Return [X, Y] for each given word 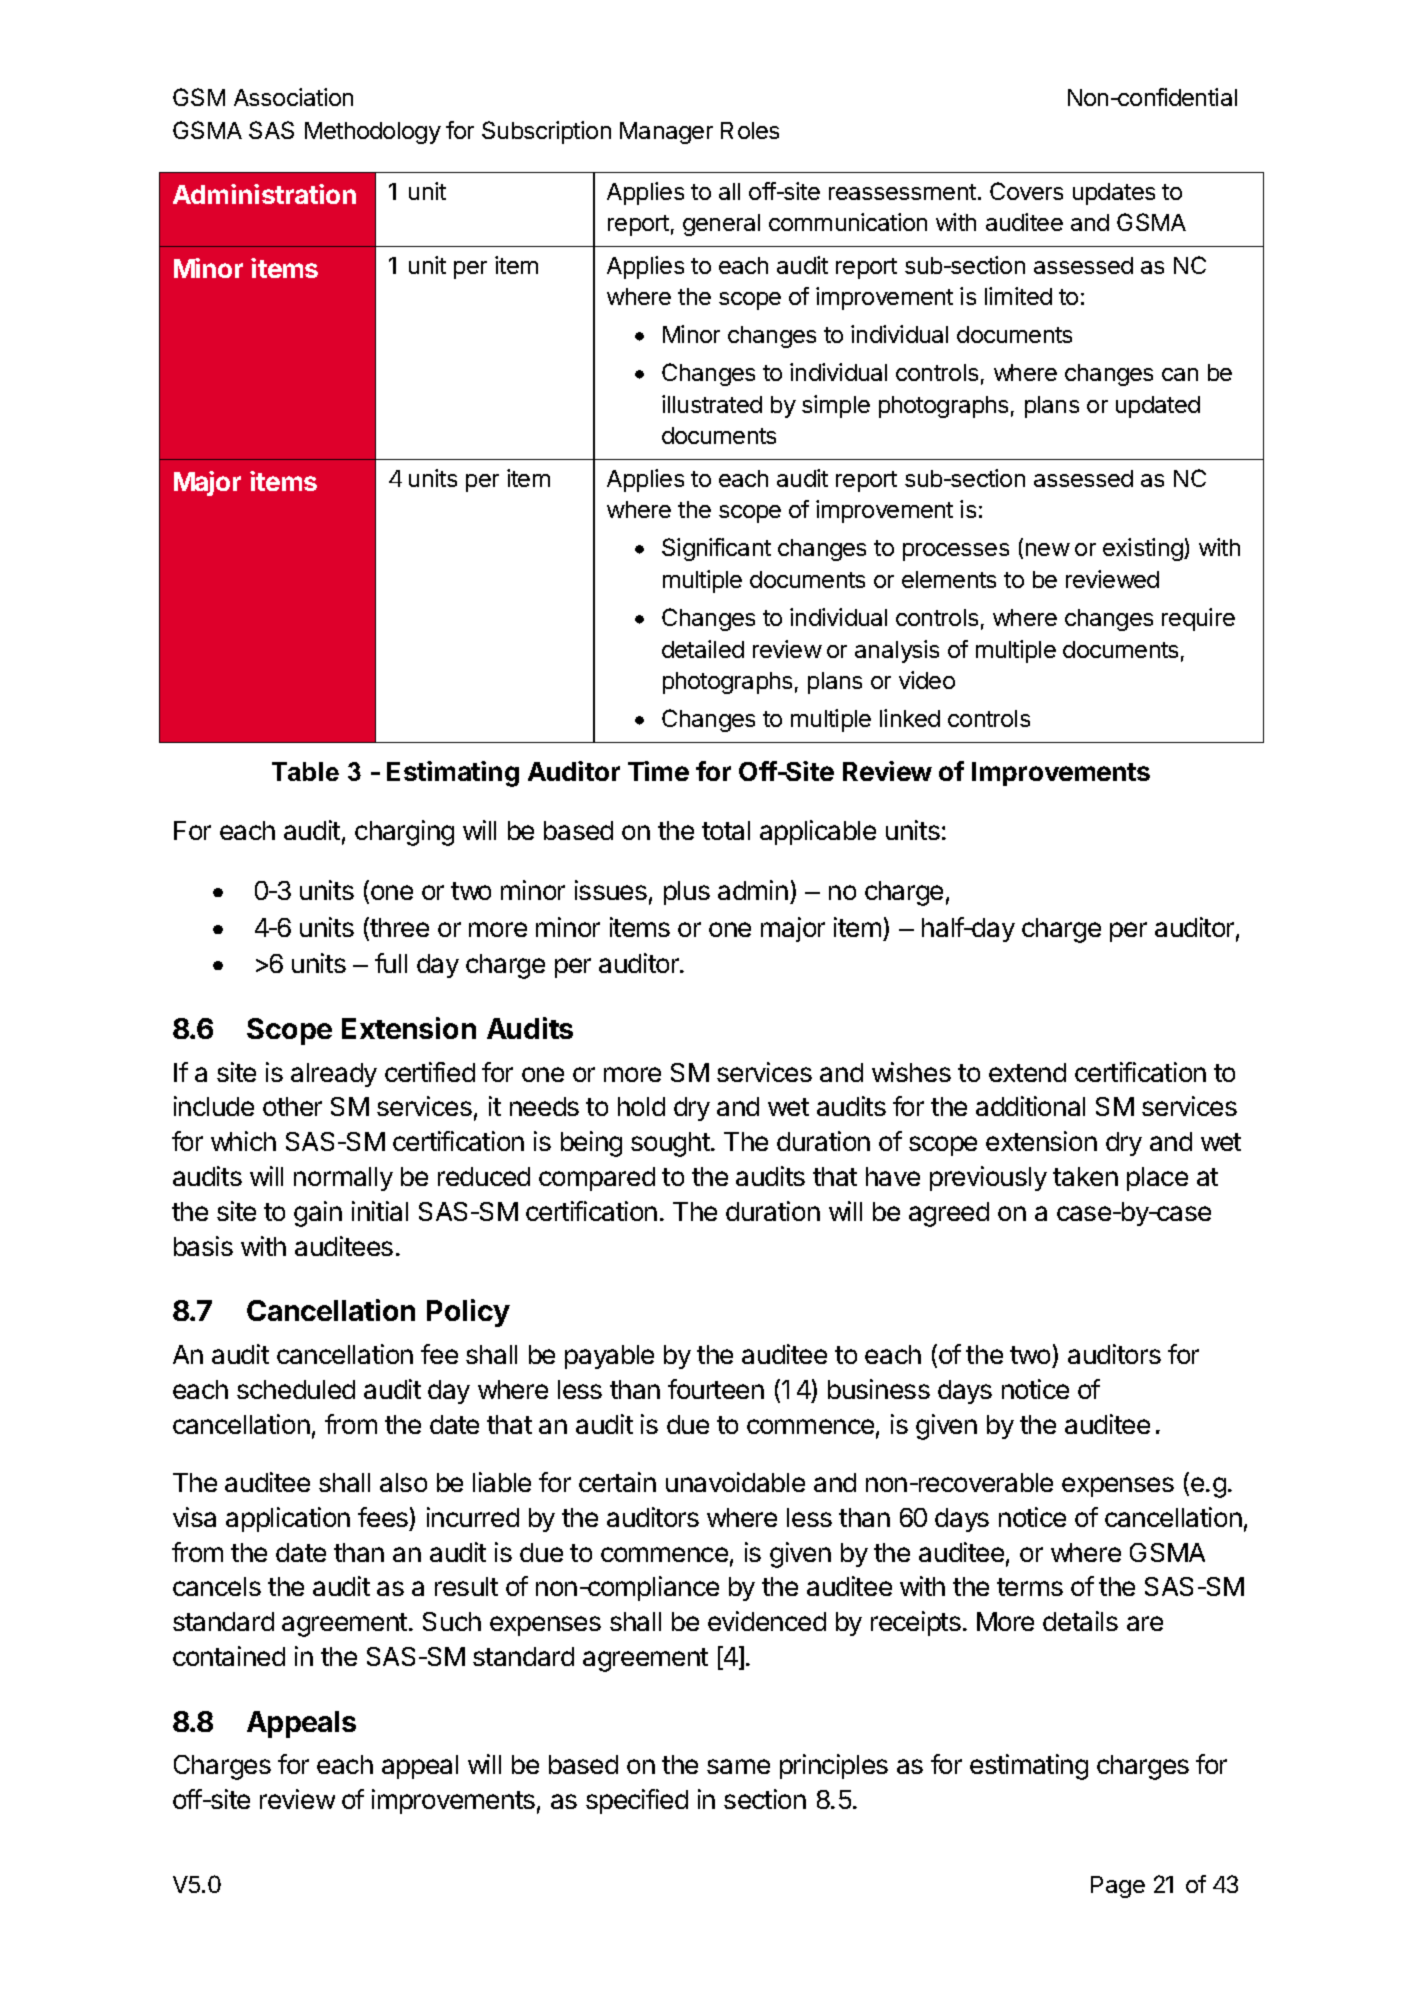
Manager [666, 133]
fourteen [716, 1389]
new [1048, 549]
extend [1027, 1072]
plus [687, 893]
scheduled [296, 1389]
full [391, 963]
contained [229, 1656]
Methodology [373, 133]
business [879, 1389]
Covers [1026, 191]
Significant [716, 549]
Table [305, 771]
